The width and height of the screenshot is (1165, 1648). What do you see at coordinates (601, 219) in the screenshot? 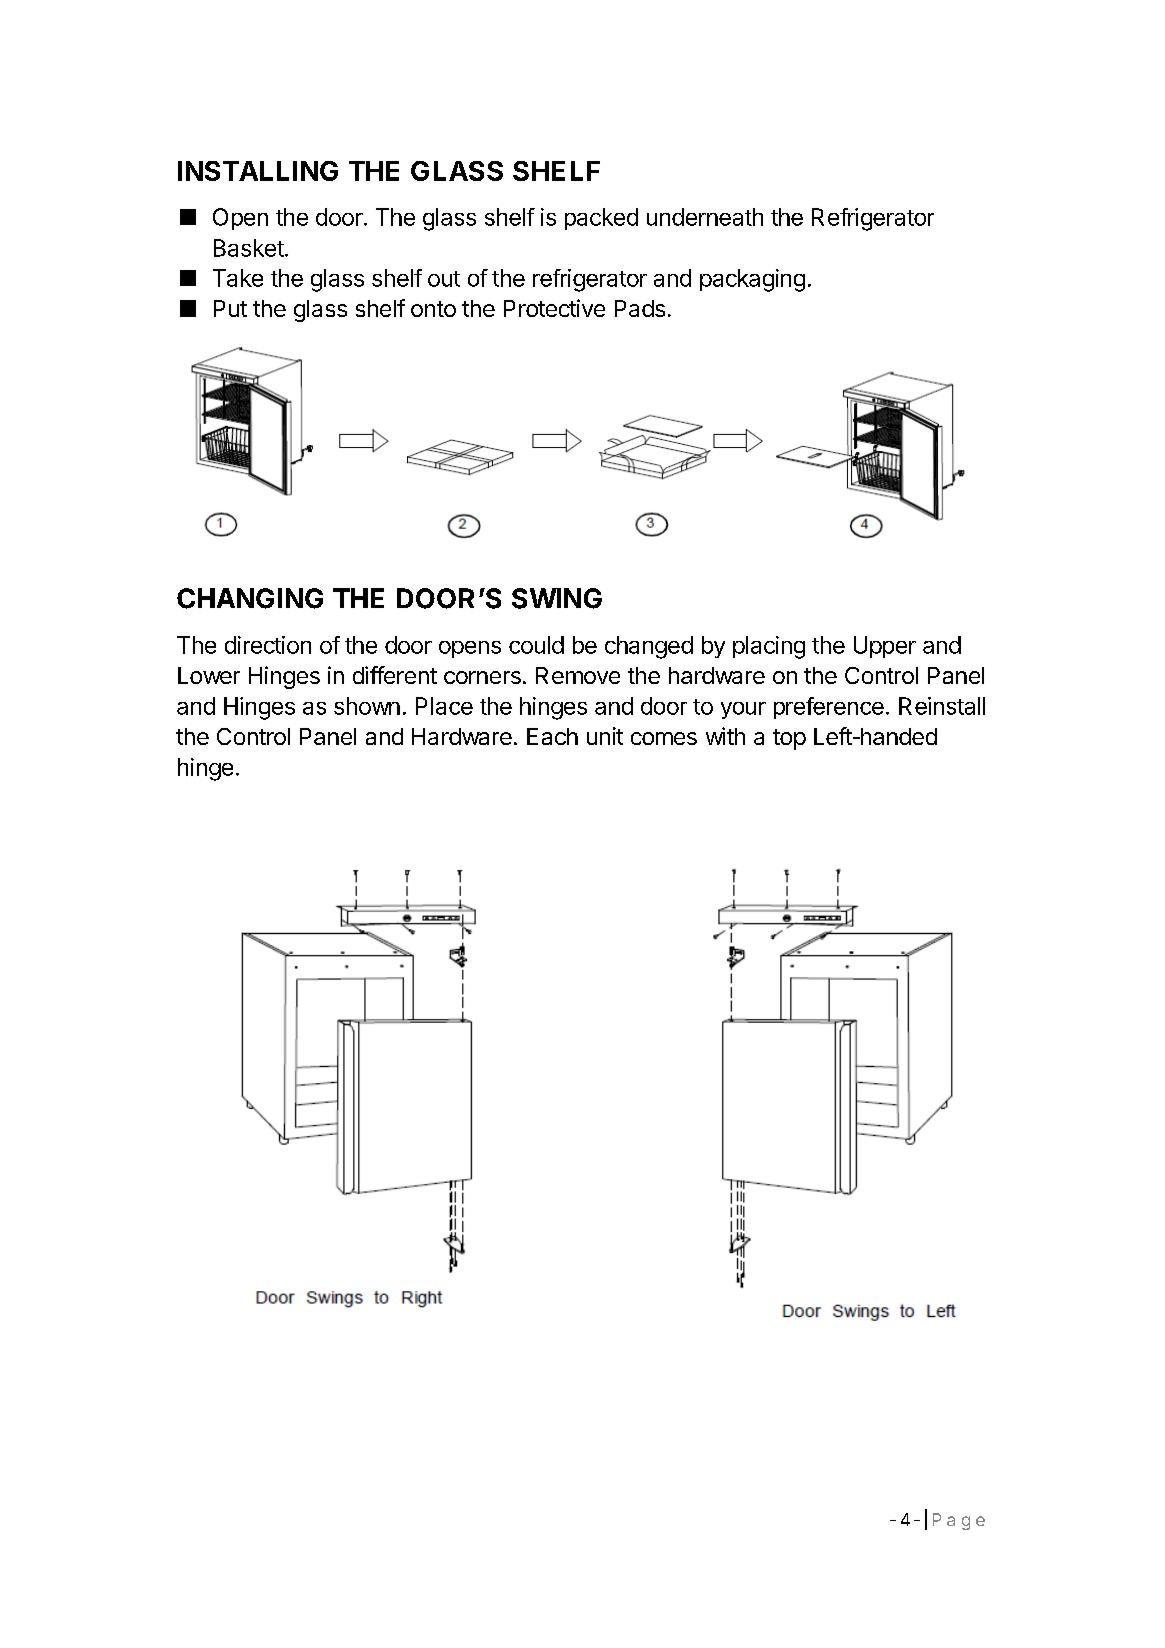
I see `packed` at bounding box center [601, 219].
